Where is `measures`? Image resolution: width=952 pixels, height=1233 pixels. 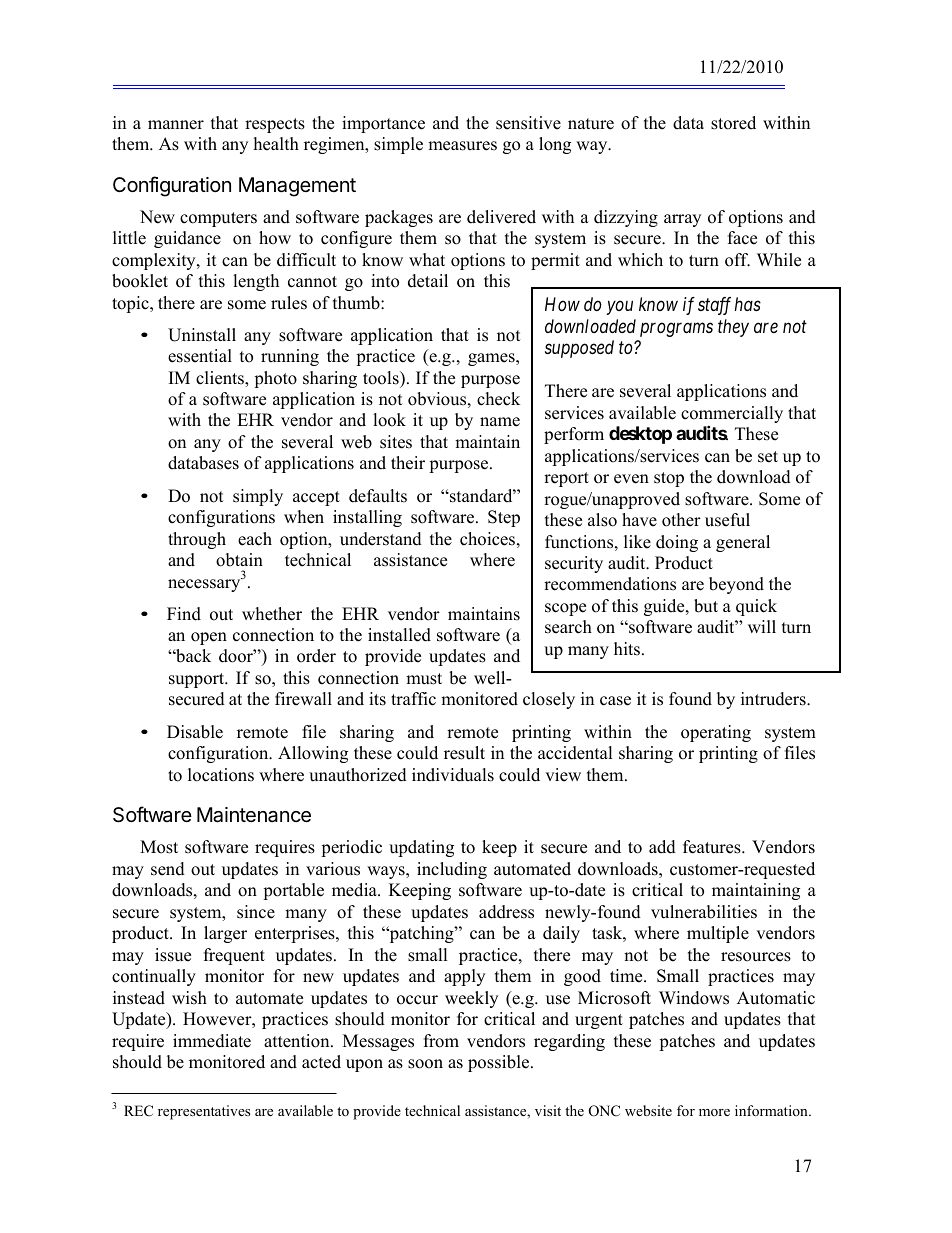
measures is located at coordinates (462, 146).
